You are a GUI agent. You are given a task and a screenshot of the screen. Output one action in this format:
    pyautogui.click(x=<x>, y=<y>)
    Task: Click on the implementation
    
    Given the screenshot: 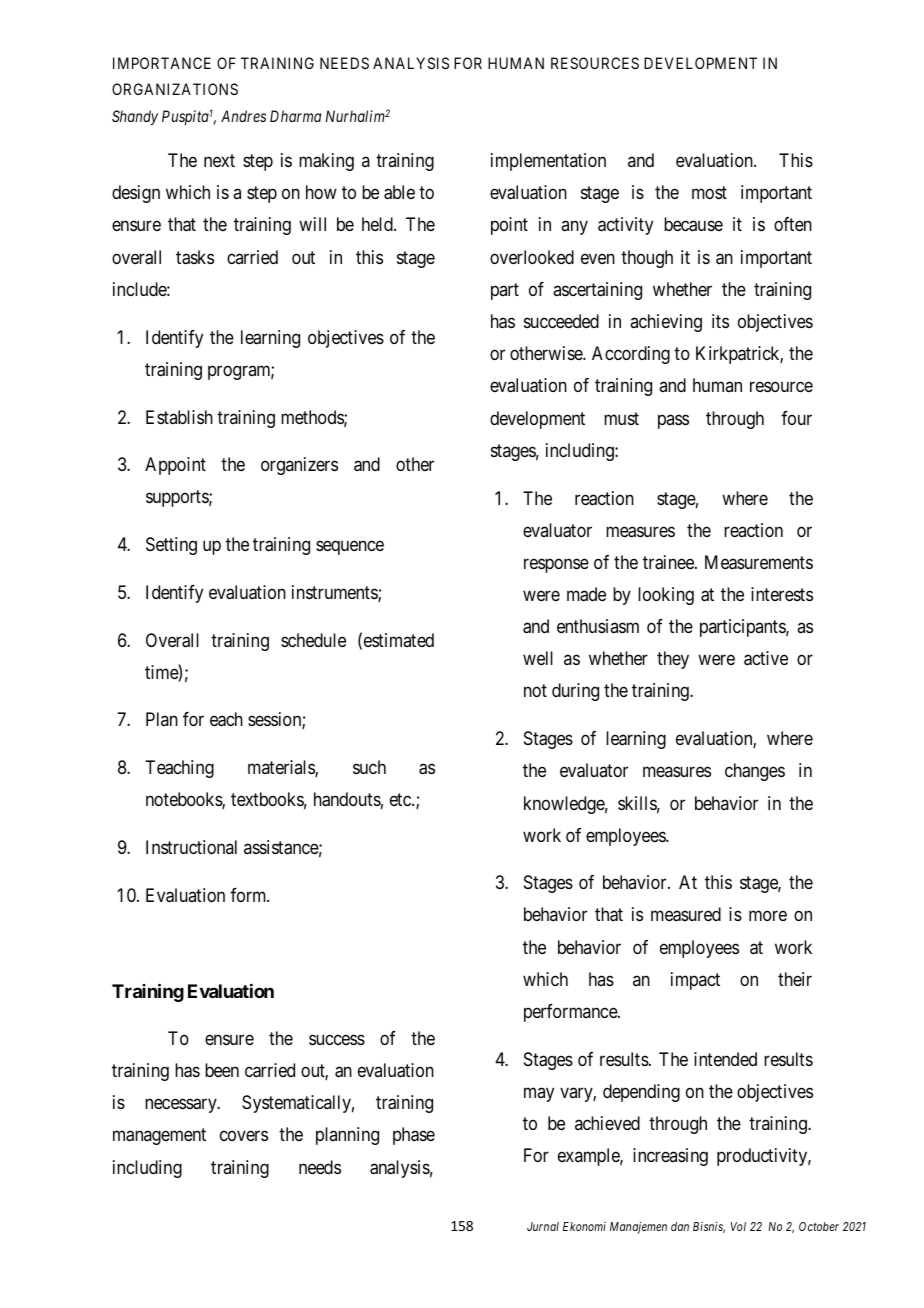 What is the action you would take?
    pyautogui.click(x=548, y=162)
